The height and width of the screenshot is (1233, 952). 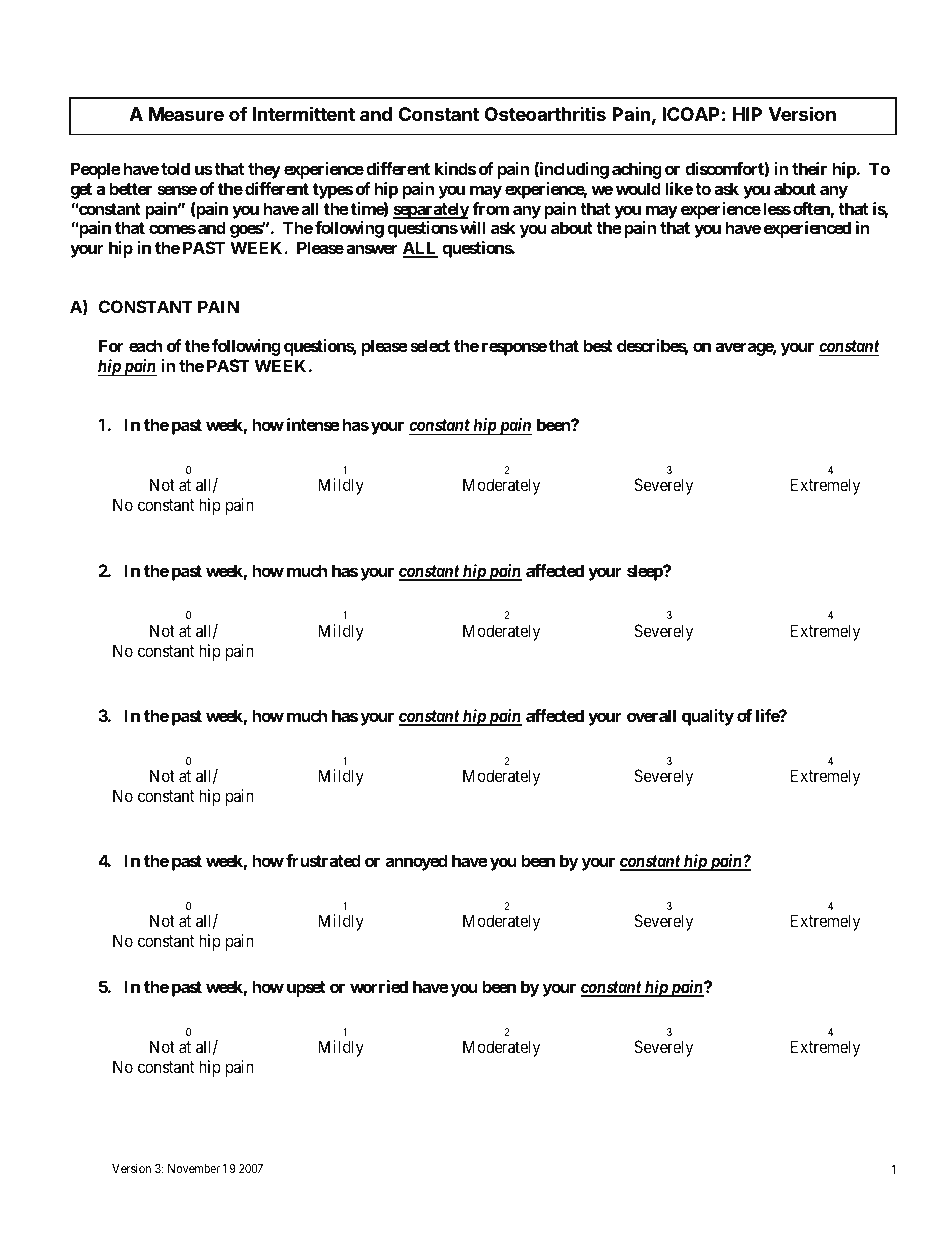 I want to click on upset, so click(x=306, y=989).
